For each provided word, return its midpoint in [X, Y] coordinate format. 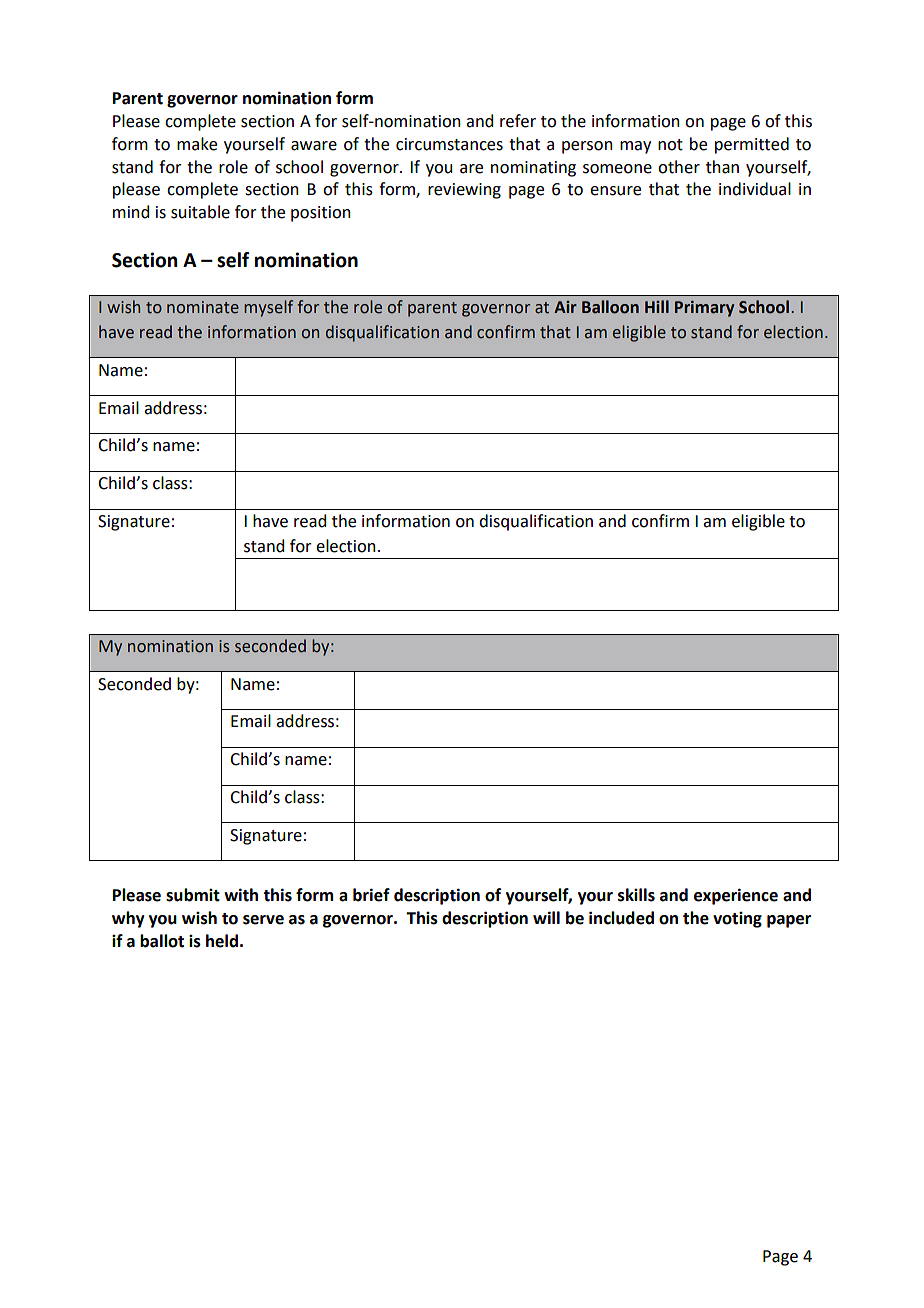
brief [371, 895]
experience [736, 896]
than [722, 167]
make [197, 144]
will [546, 917]
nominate [203, 307]
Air [565, 307]
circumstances [449, 144]
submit [193, 895]
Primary [704, 309]
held [222, 941]
